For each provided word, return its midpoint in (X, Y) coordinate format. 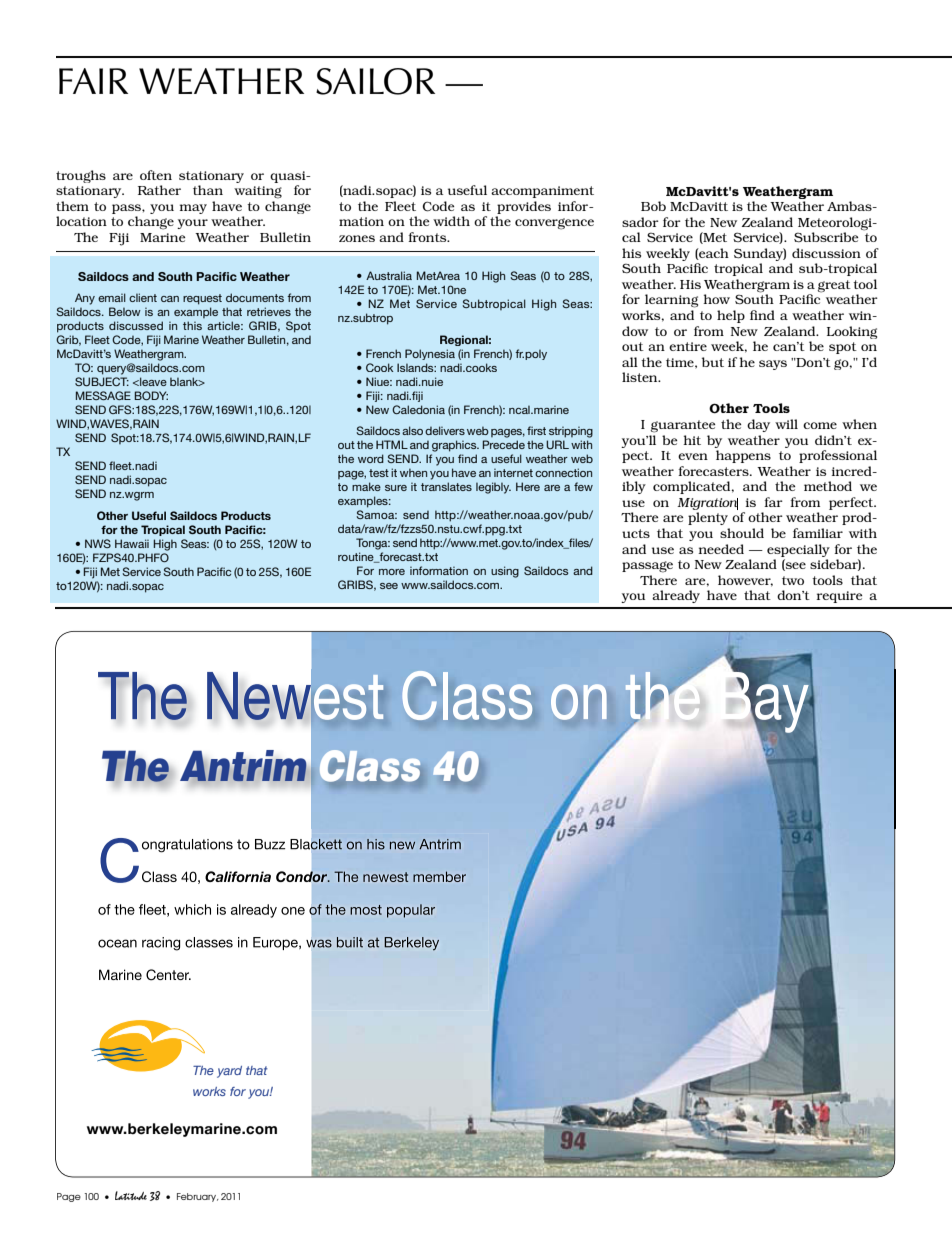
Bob (653, 206)
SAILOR (375, 81)
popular (411, 911)
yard (229, 1072)
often (156, 175)
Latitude (131, 1195)
